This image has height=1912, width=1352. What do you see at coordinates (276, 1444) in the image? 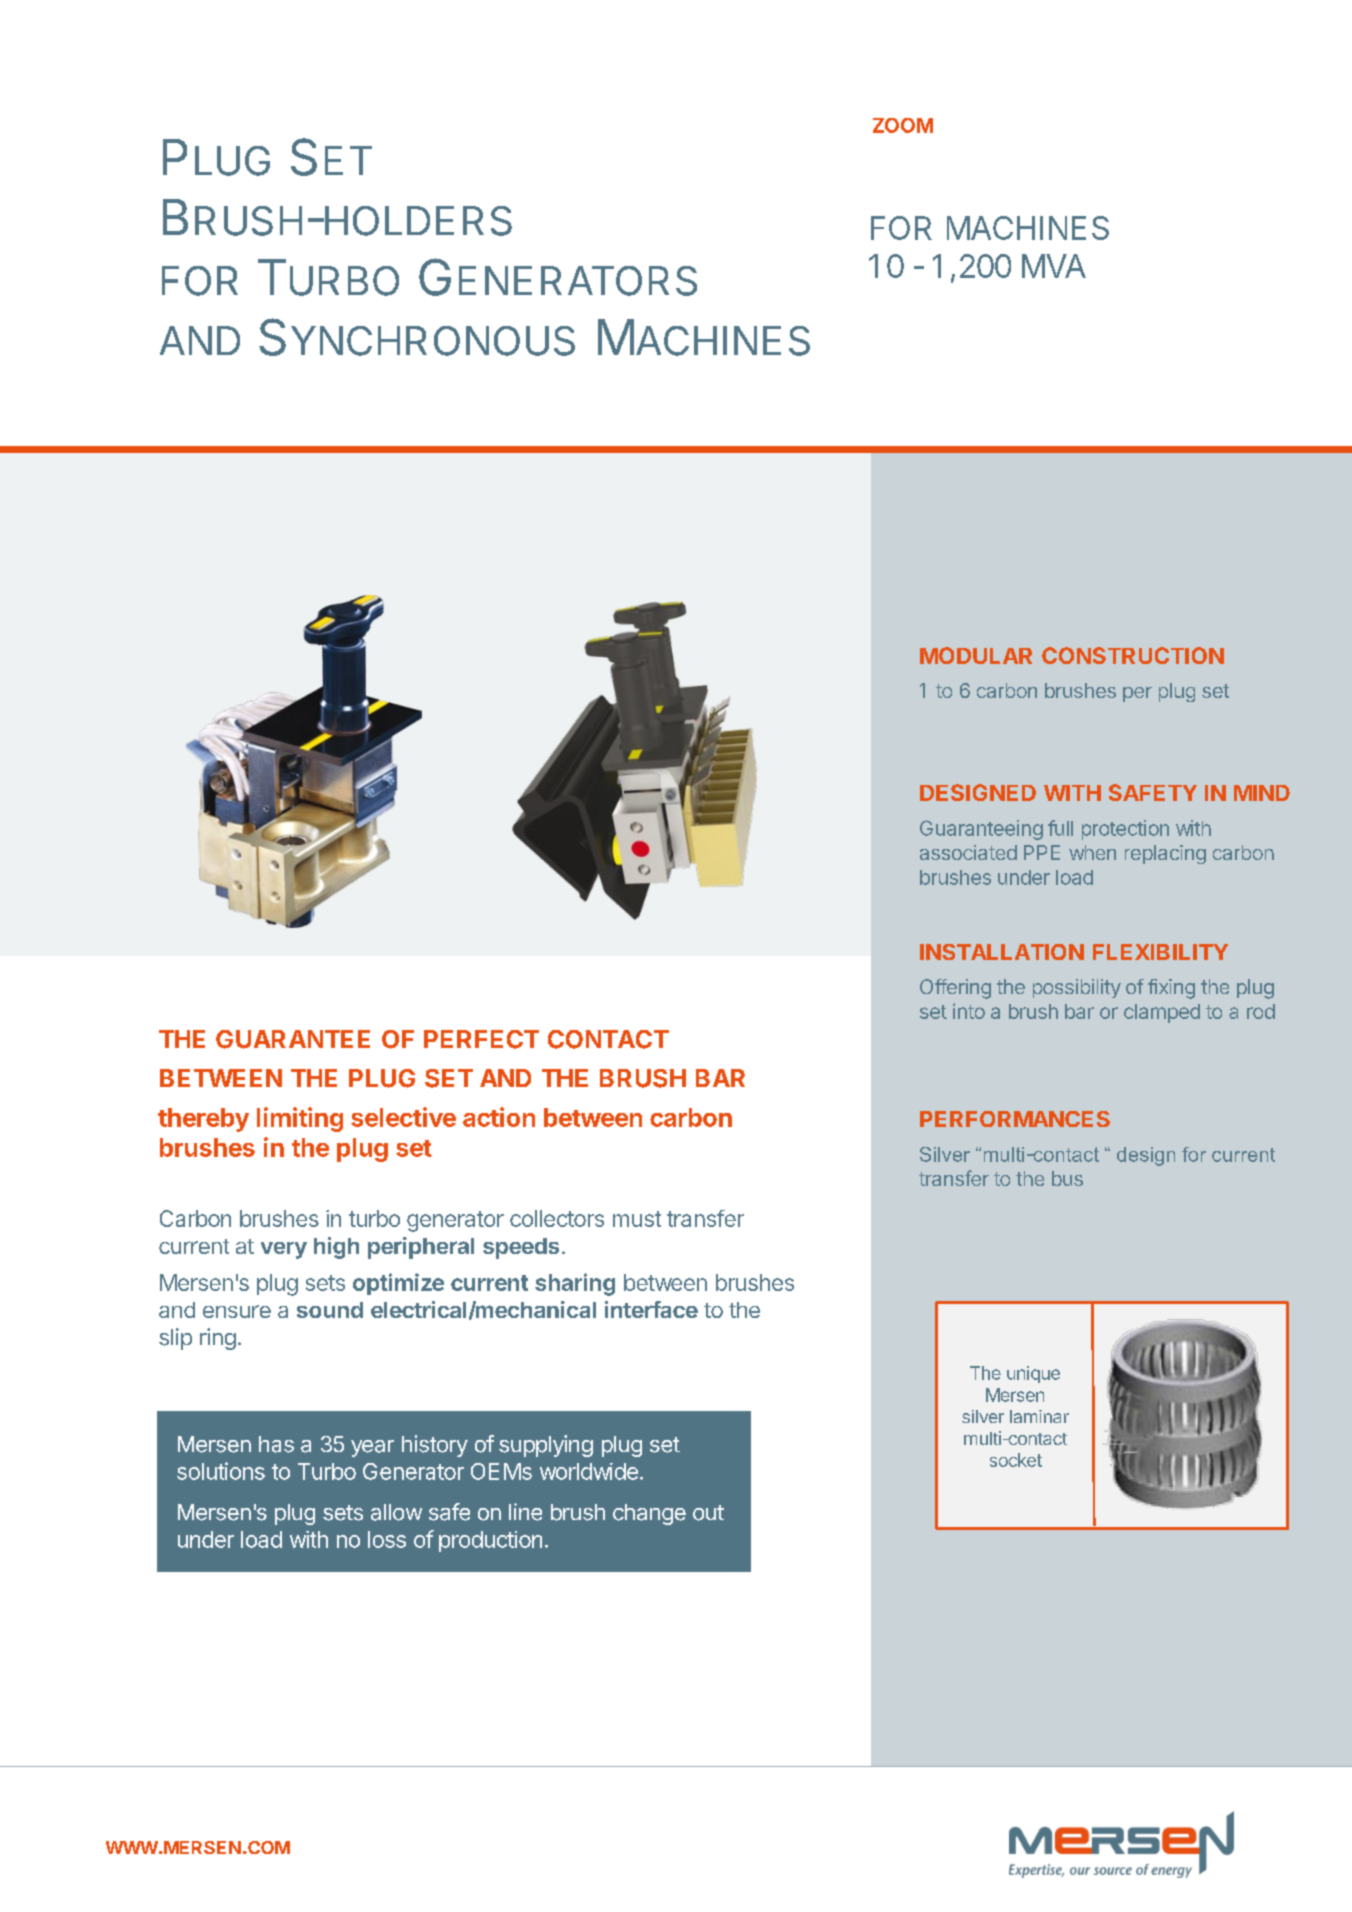
I see `has` at bounding box center [276, 1444].
